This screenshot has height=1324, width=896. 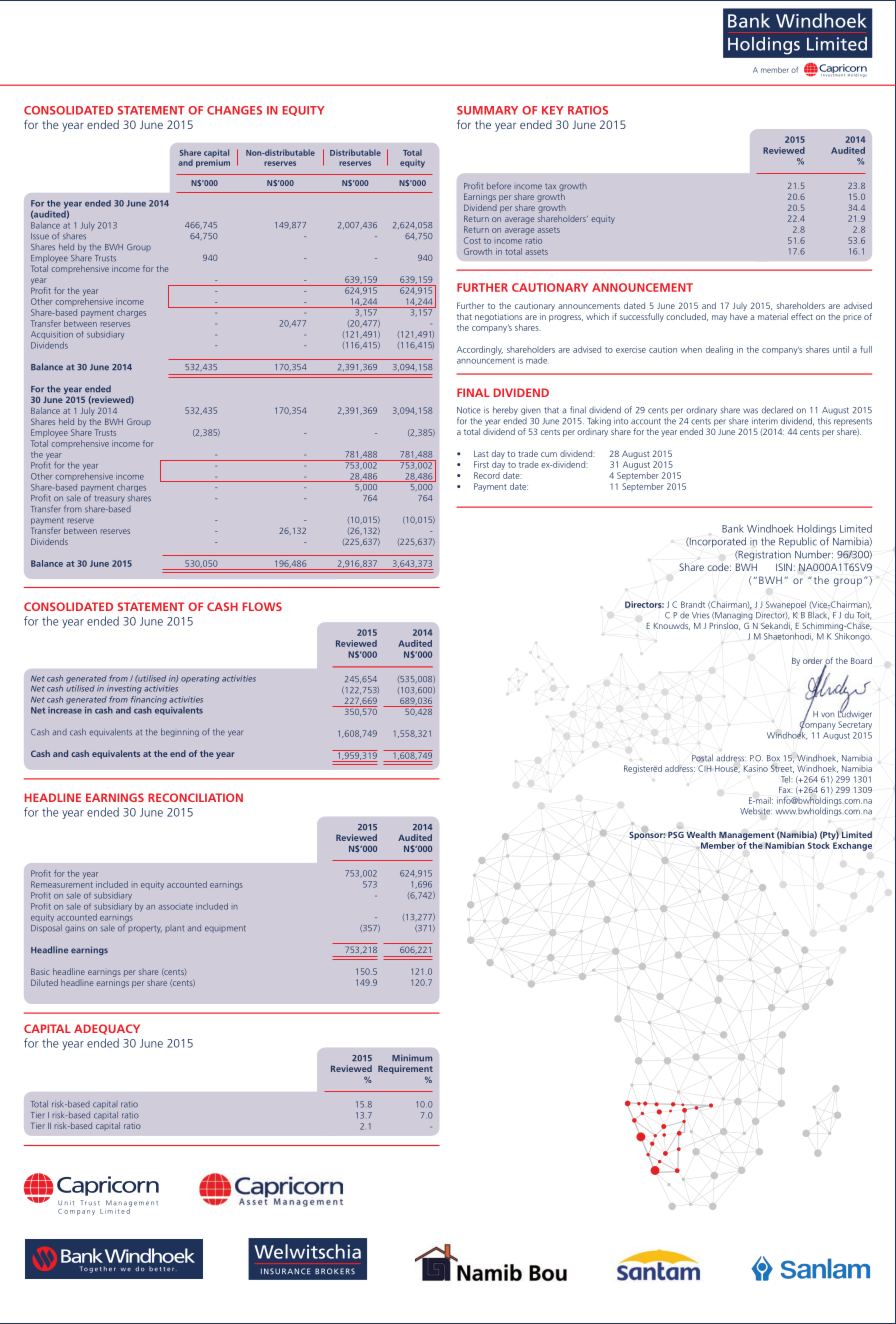 I want to click on FLOWS, so click(x=262, y=606).
